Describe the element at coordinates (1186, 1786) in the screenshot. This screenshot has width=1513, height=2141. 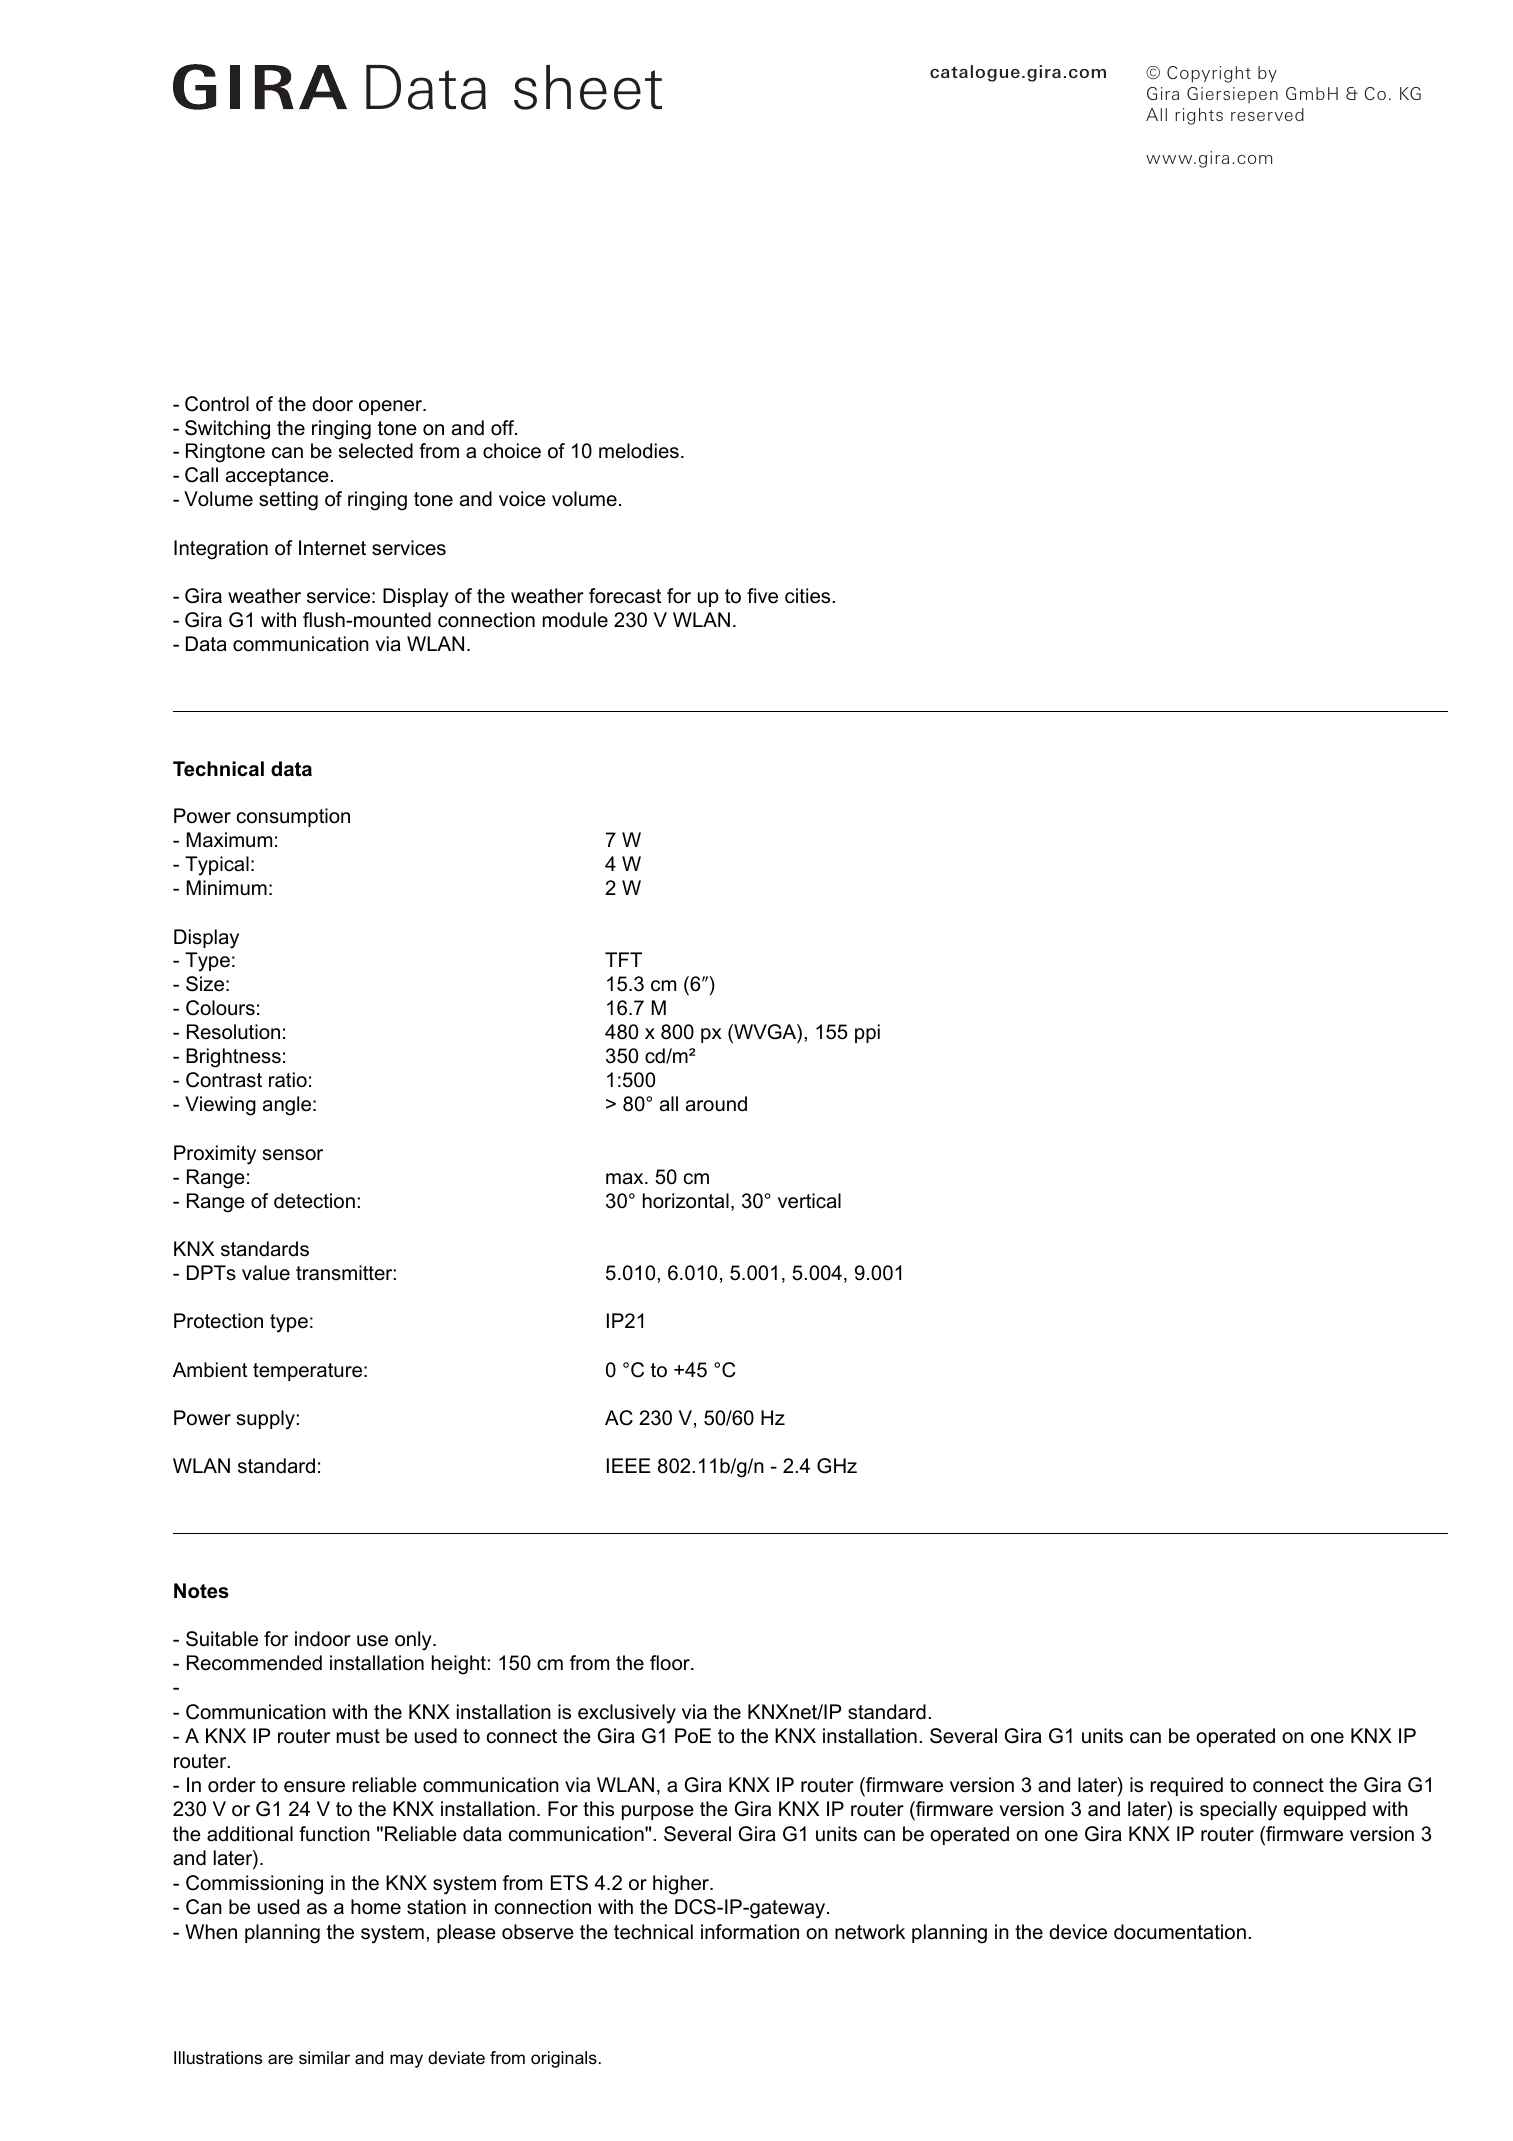
I see `required` at that location.
